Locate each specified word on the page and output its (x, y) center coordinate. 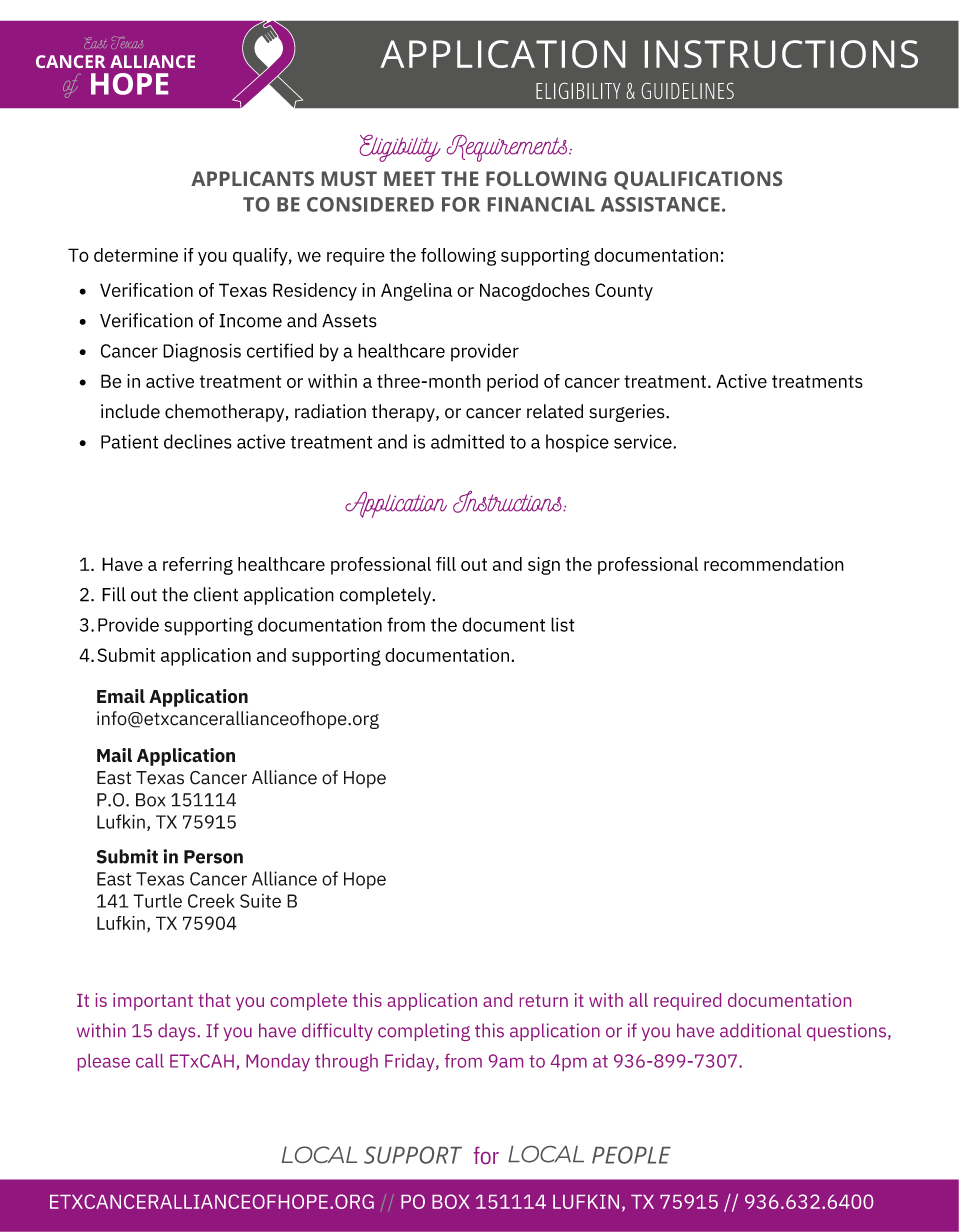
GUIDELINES (688, 91)
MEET (409, 178)
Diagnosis (202, 352)
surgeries (628, 413)
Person (213, 857)
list (563, 624)
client (216, 594)
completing (424, 1032)
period (512, 383)
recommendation (774, 564)
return (544, 1000)
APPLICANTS (252, 178)
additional (760, 1030)
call (150, 1061)
